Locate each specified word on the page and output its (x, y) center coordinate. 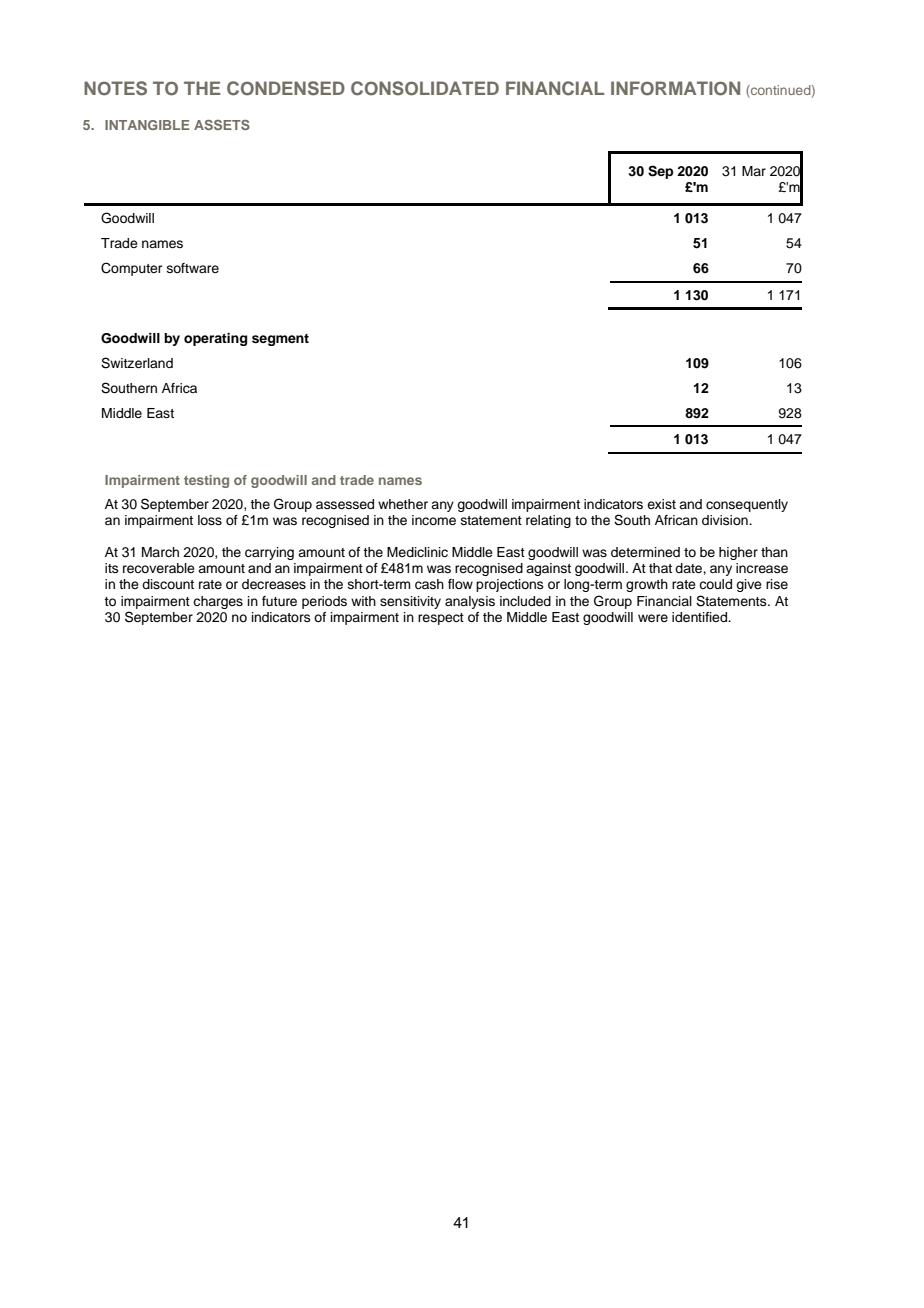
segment (280, 340)
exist (661, 504)
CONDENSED (286, 88)
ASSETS (222, 125)
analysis (470, 602)
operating (215, 339)
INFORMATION (675, 88)
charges (218, 602)
